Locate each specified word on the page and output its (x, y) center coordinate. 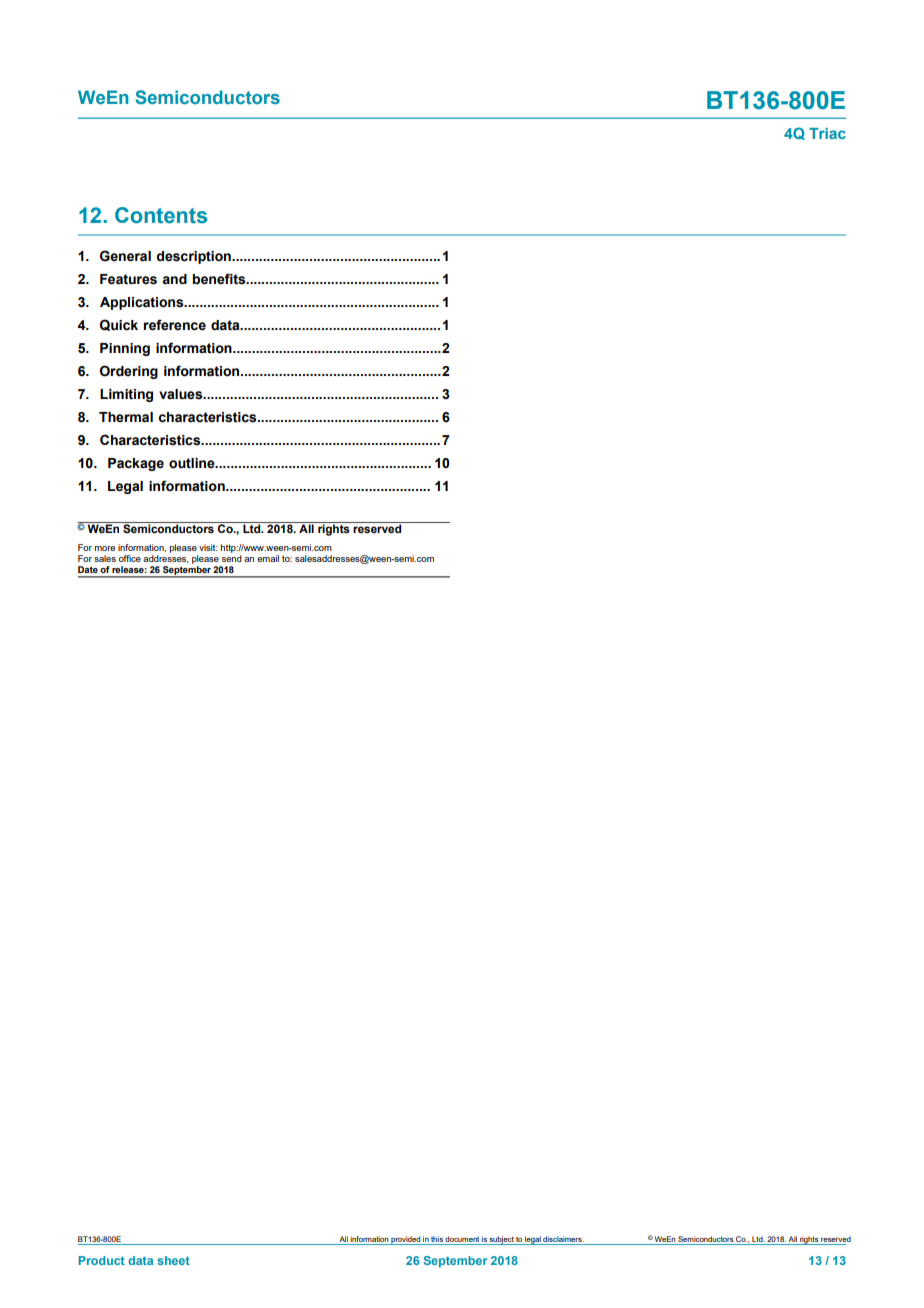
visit (208, 547)
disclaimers (563, 1239)
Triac (827, 133)
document (462, 1239)
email (268, 558)
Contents (161, 215)
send (232, 558)
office (130, 558)
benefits (220, 279)
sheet (173, 1260)
